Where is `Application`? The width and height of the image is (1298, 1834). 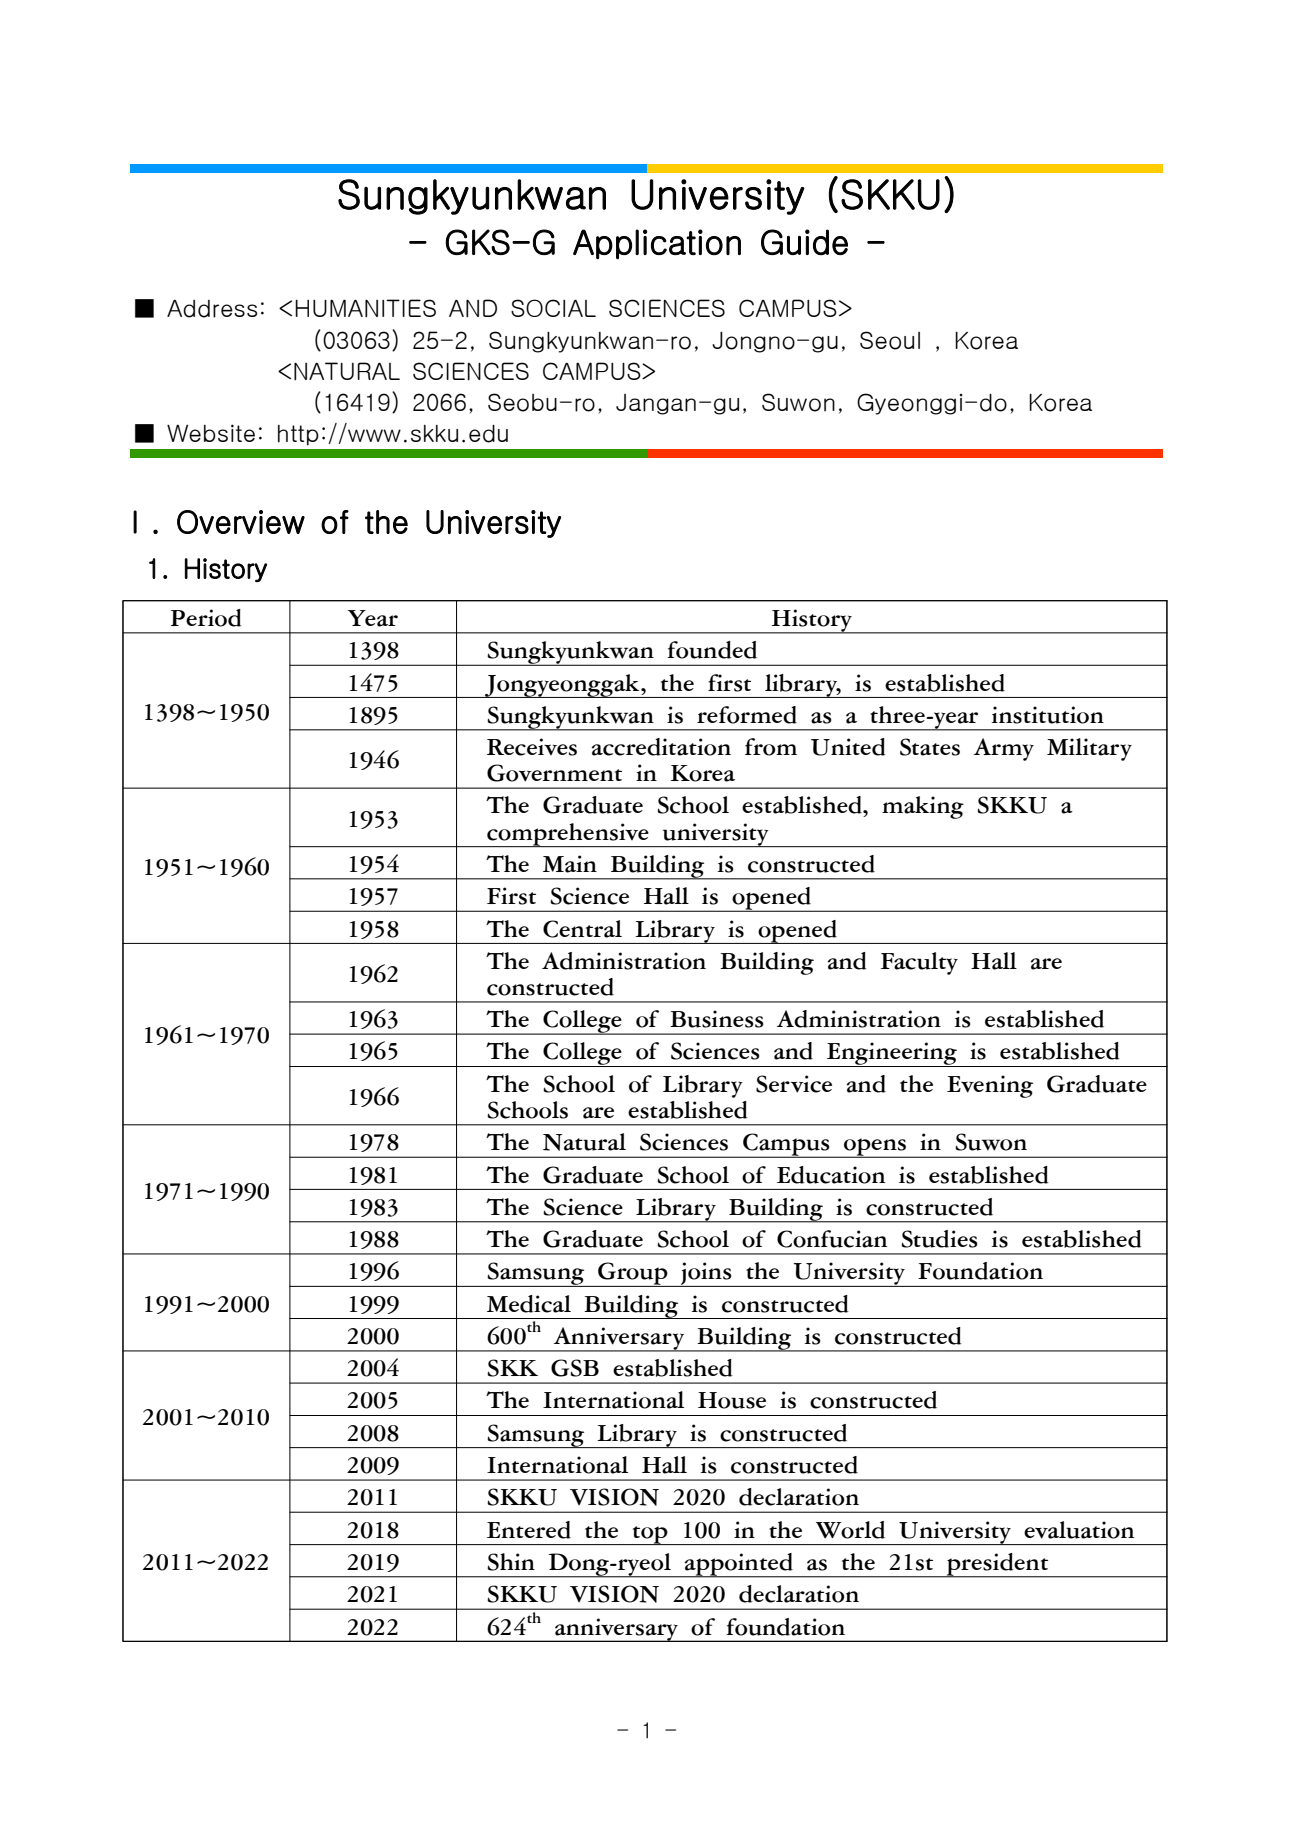 Application is located at coordinates (657, 244).
